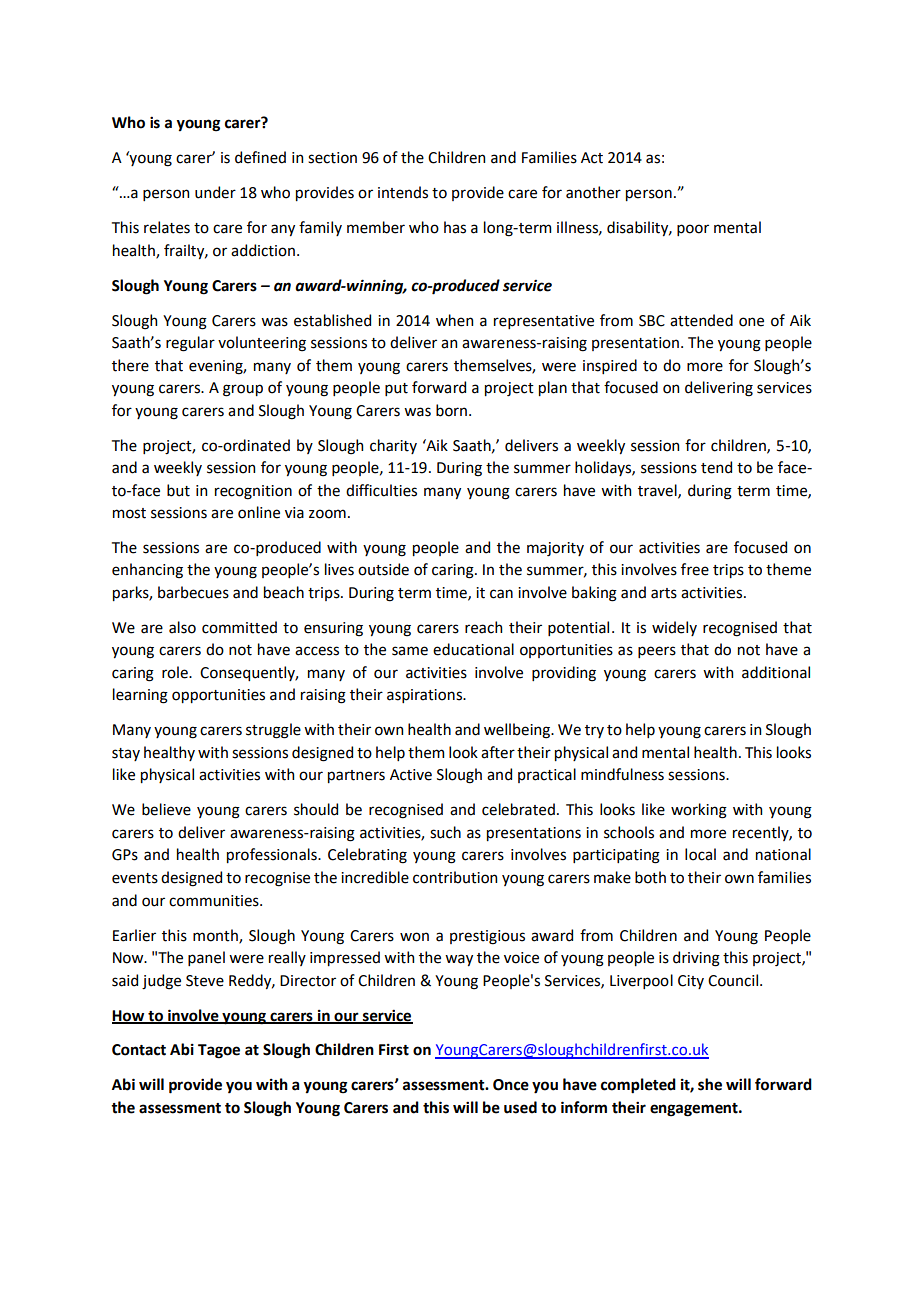  What do you see at coordinates (693, 230) in the image?
I see `poor` at bounding box center [693, 230].
